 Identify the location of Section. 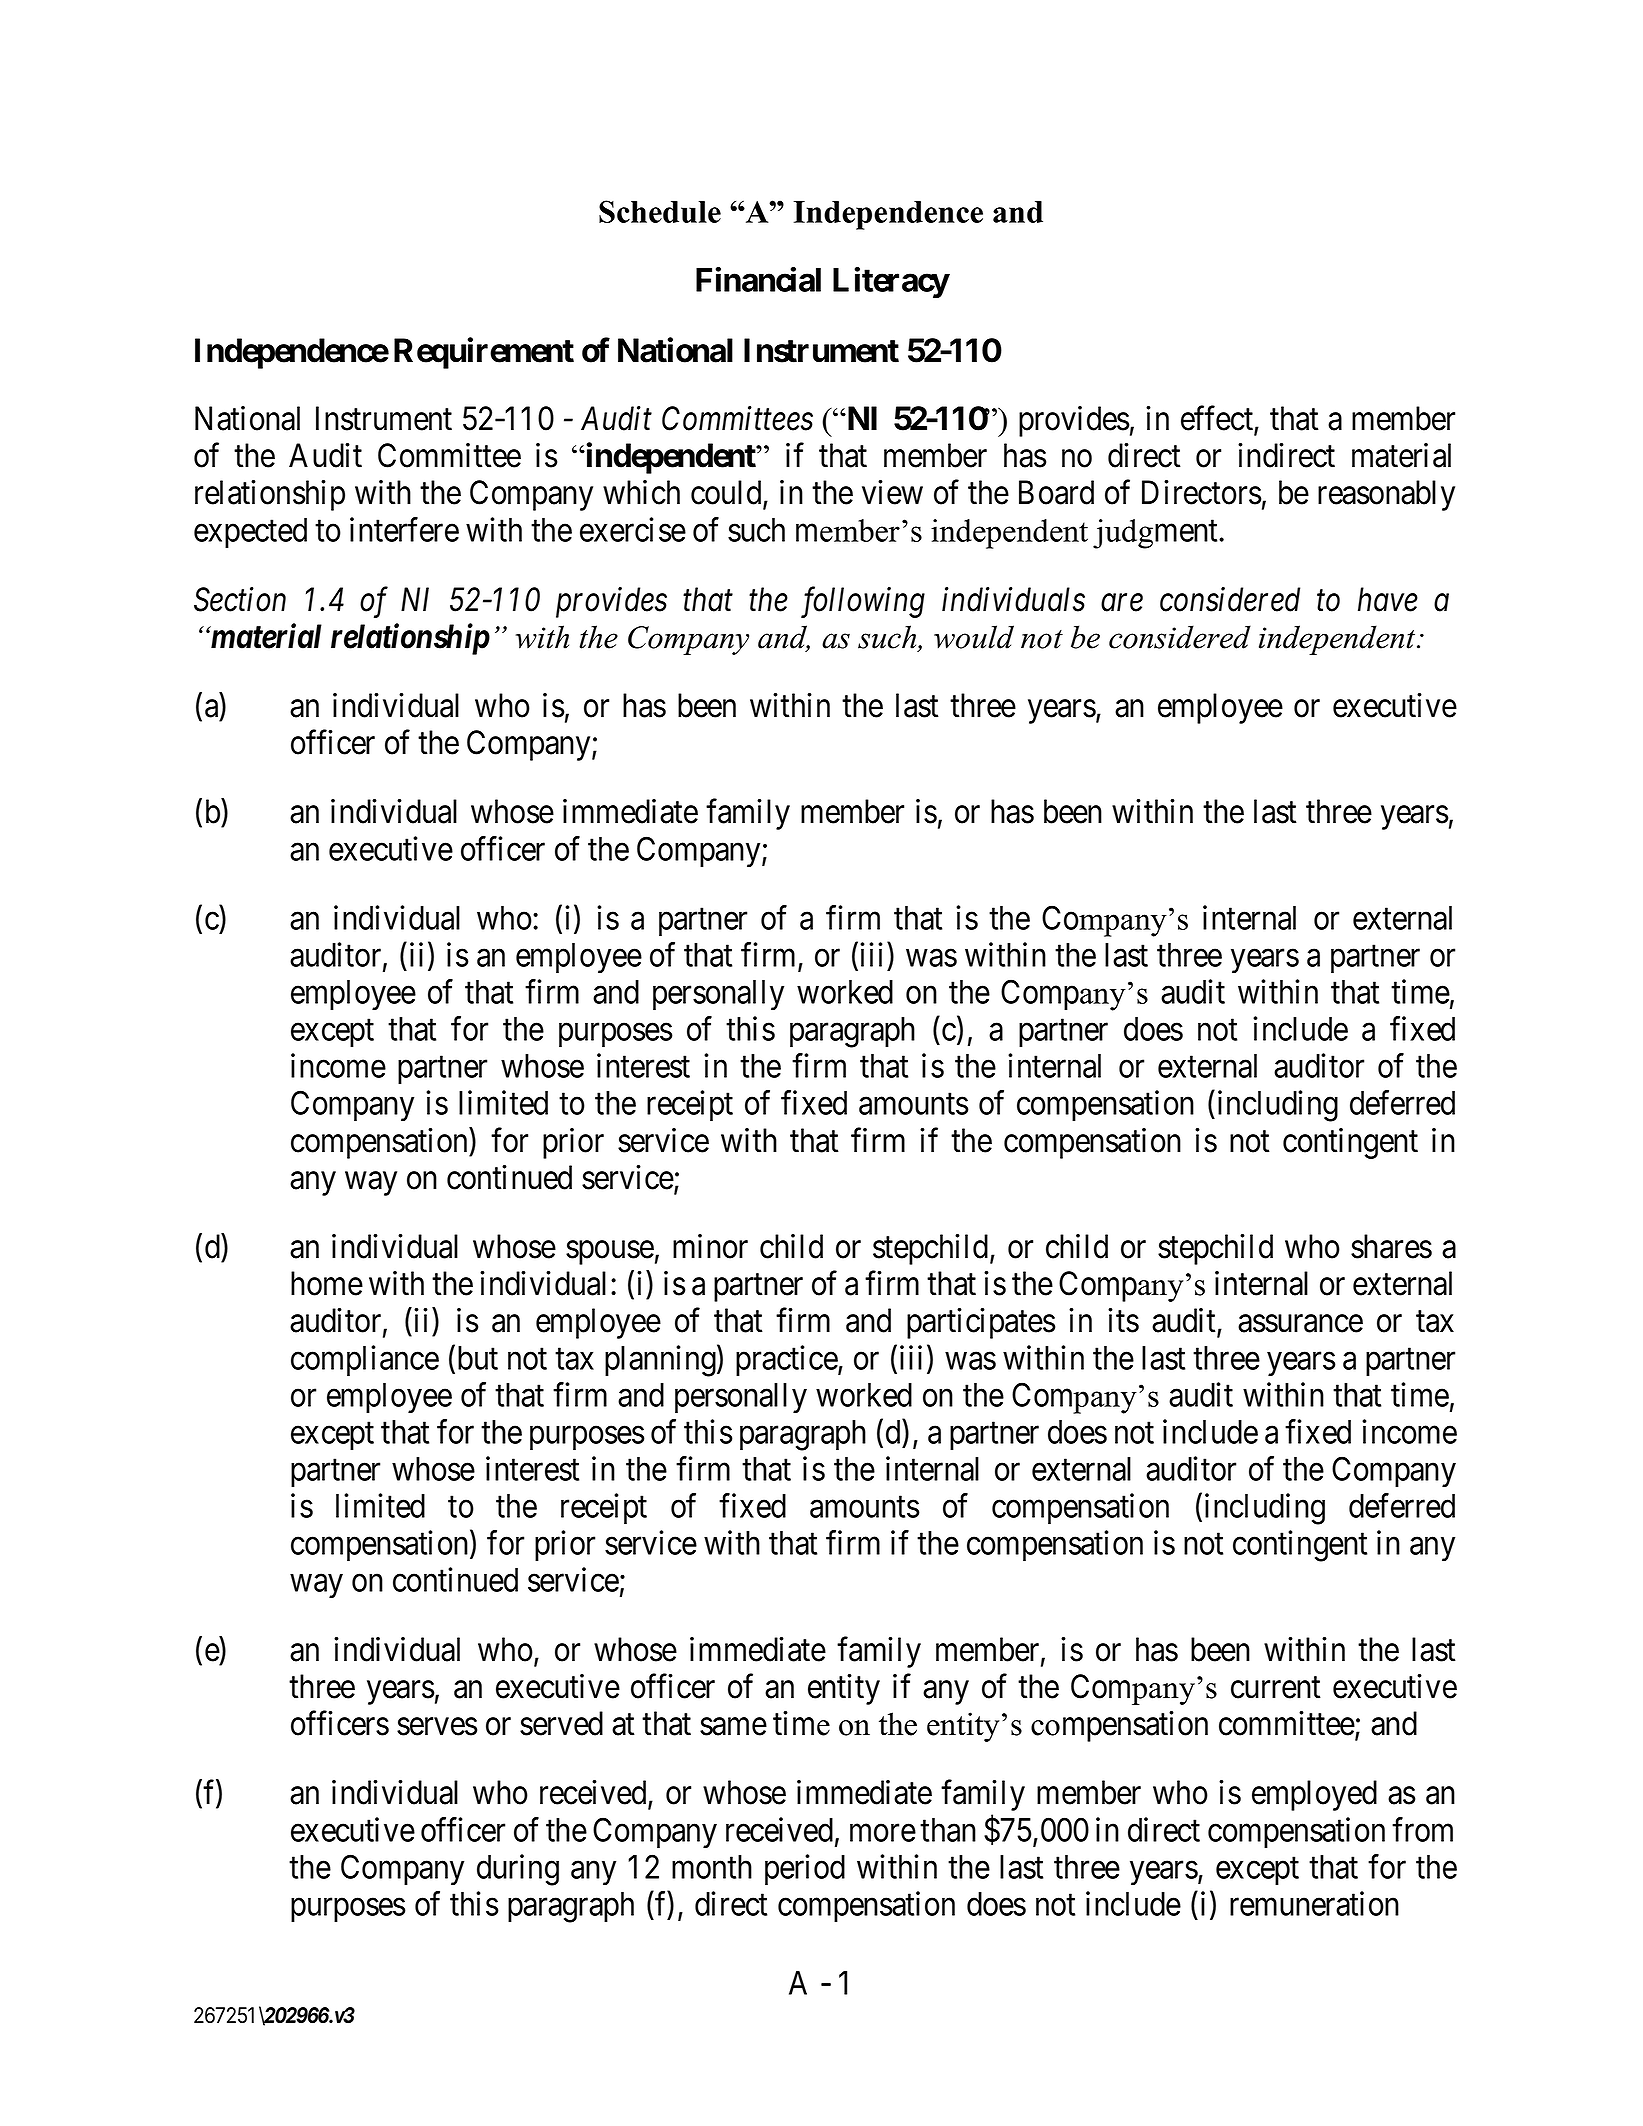
(240, 599).
